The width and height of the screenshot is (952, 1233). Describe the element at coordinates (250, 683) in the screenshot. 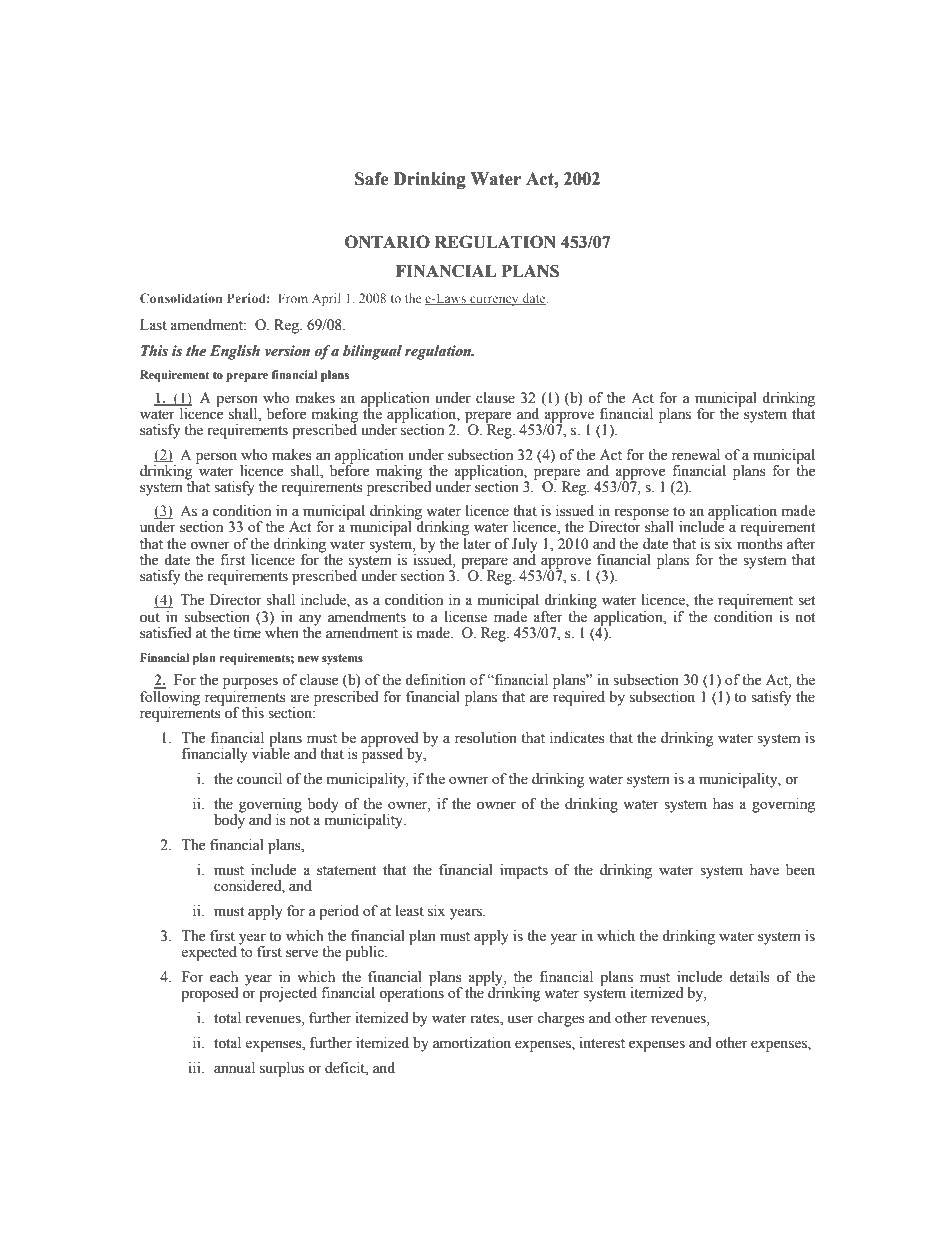

I see `purposes` at that location.
